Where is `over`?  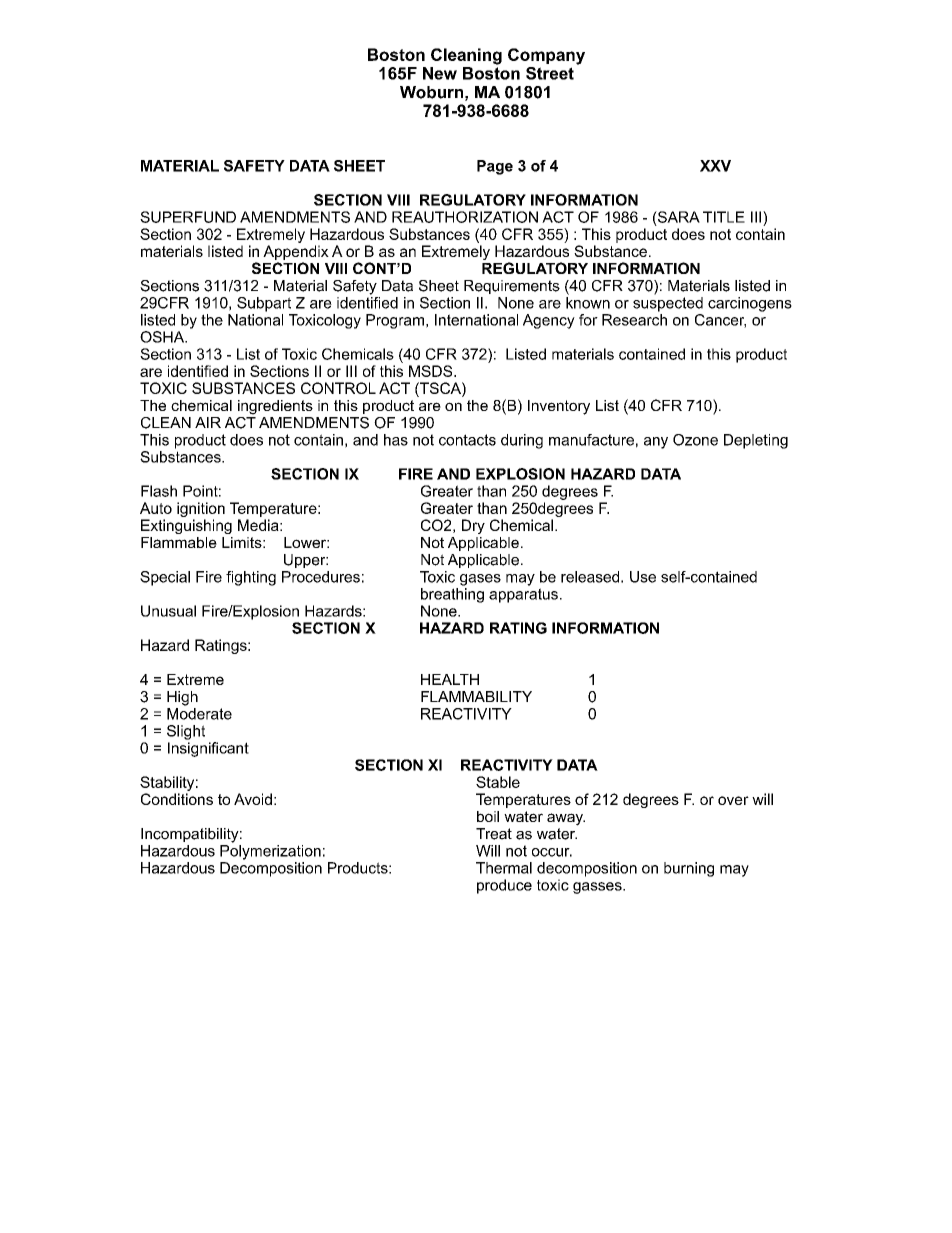
over is located at coordinates (733, 800).
